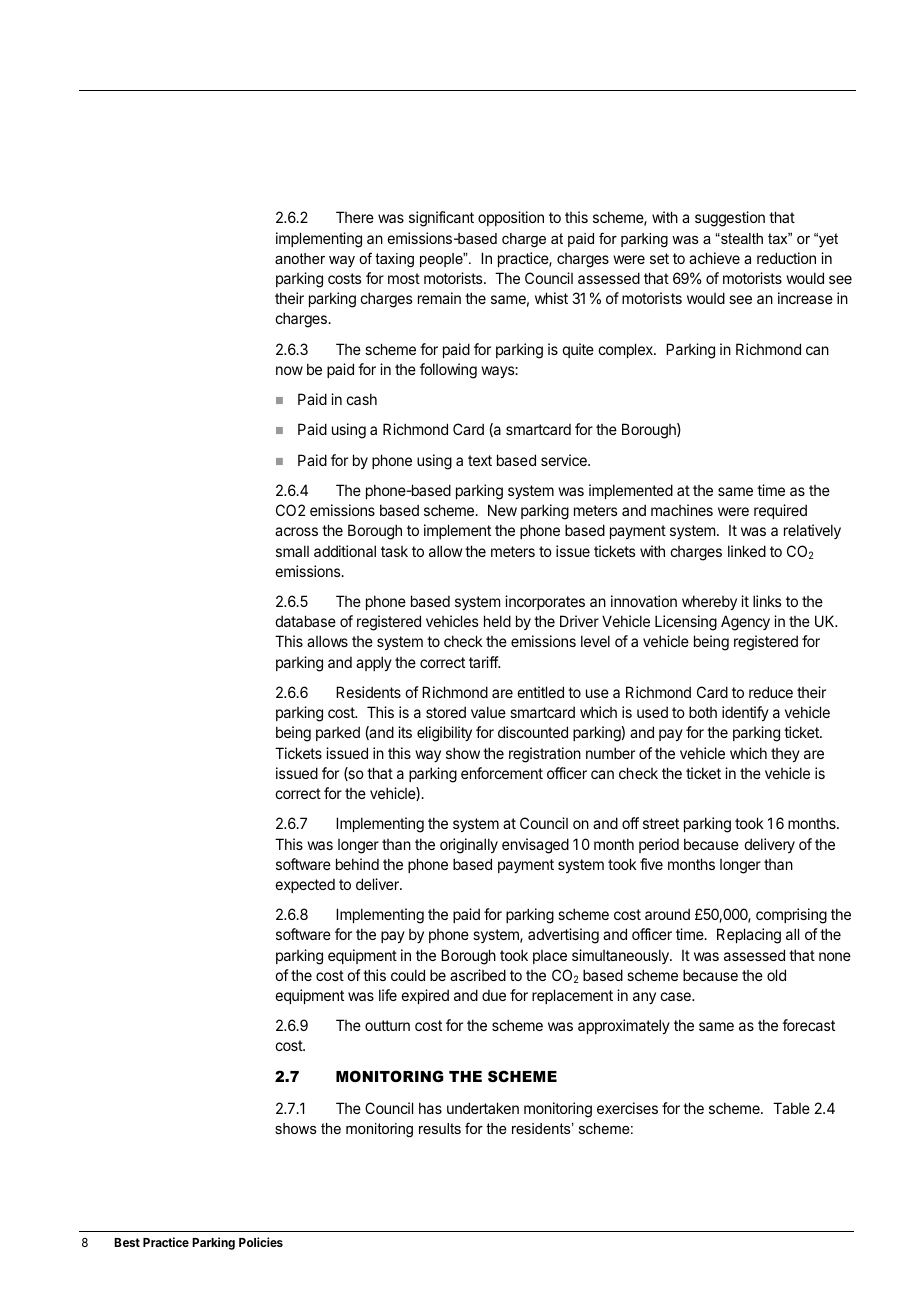 The image size is (924, 1308). I want to click on Policies, so click(261, 1242).
